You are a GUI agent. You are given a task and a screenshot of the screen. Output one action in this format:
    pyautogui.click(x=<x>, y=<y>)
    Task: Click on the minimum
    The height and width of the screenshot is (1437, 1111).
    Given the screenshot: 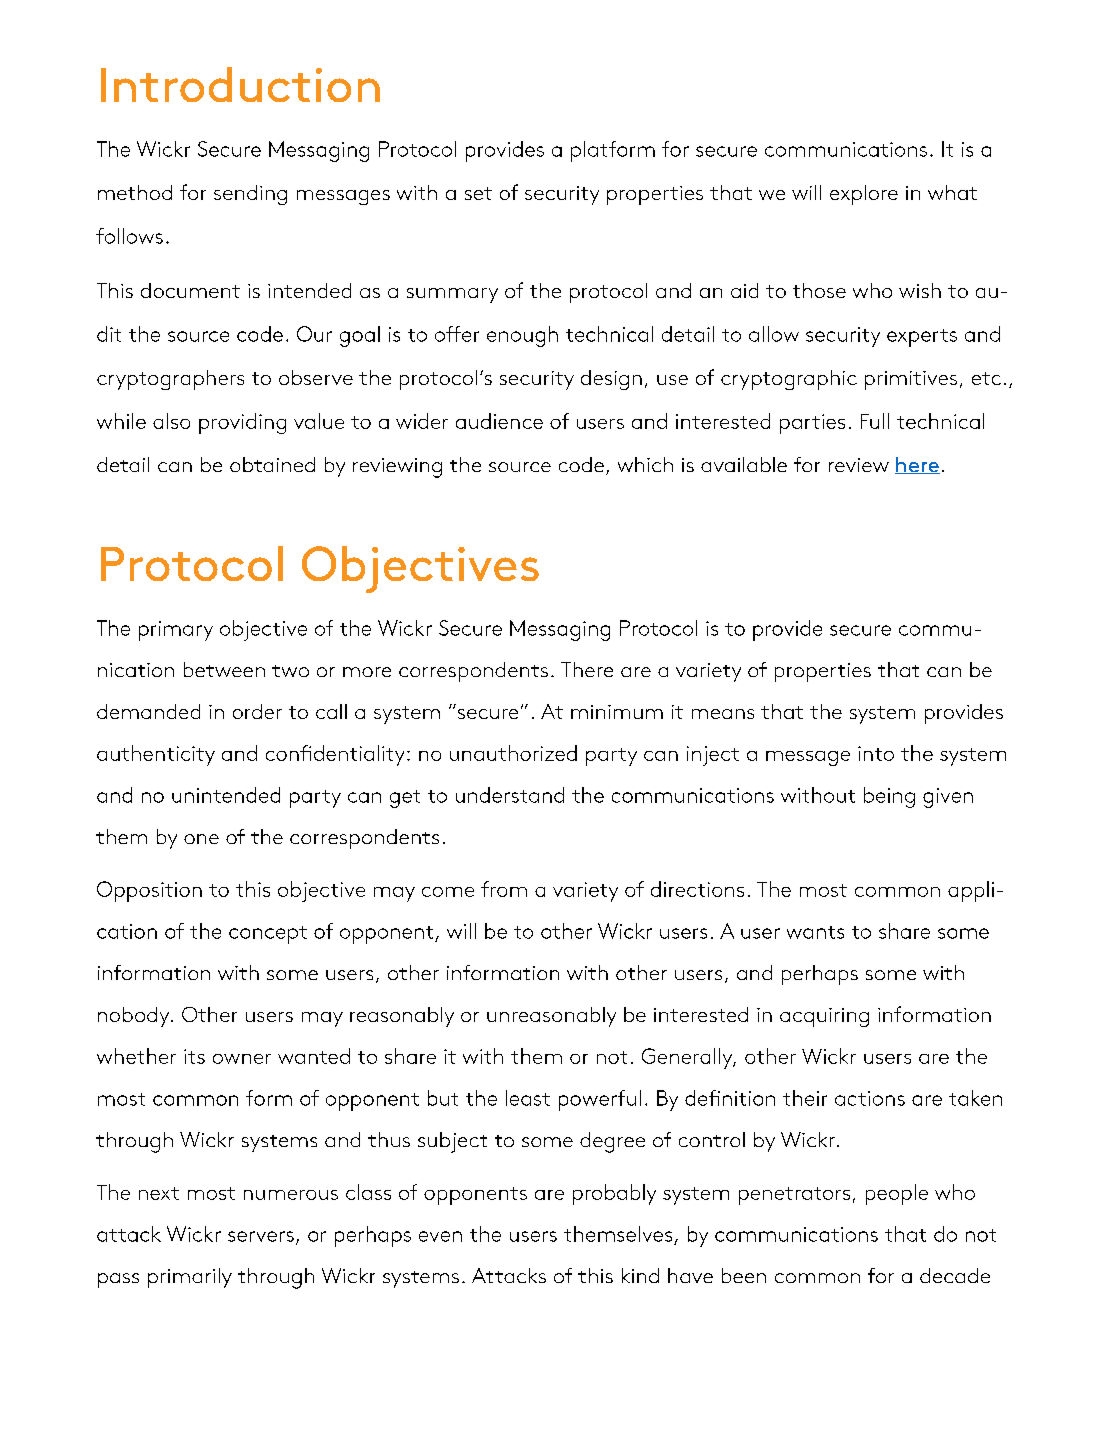 What is the action you would take?
    pyautogui.click(x=617, y=712)
